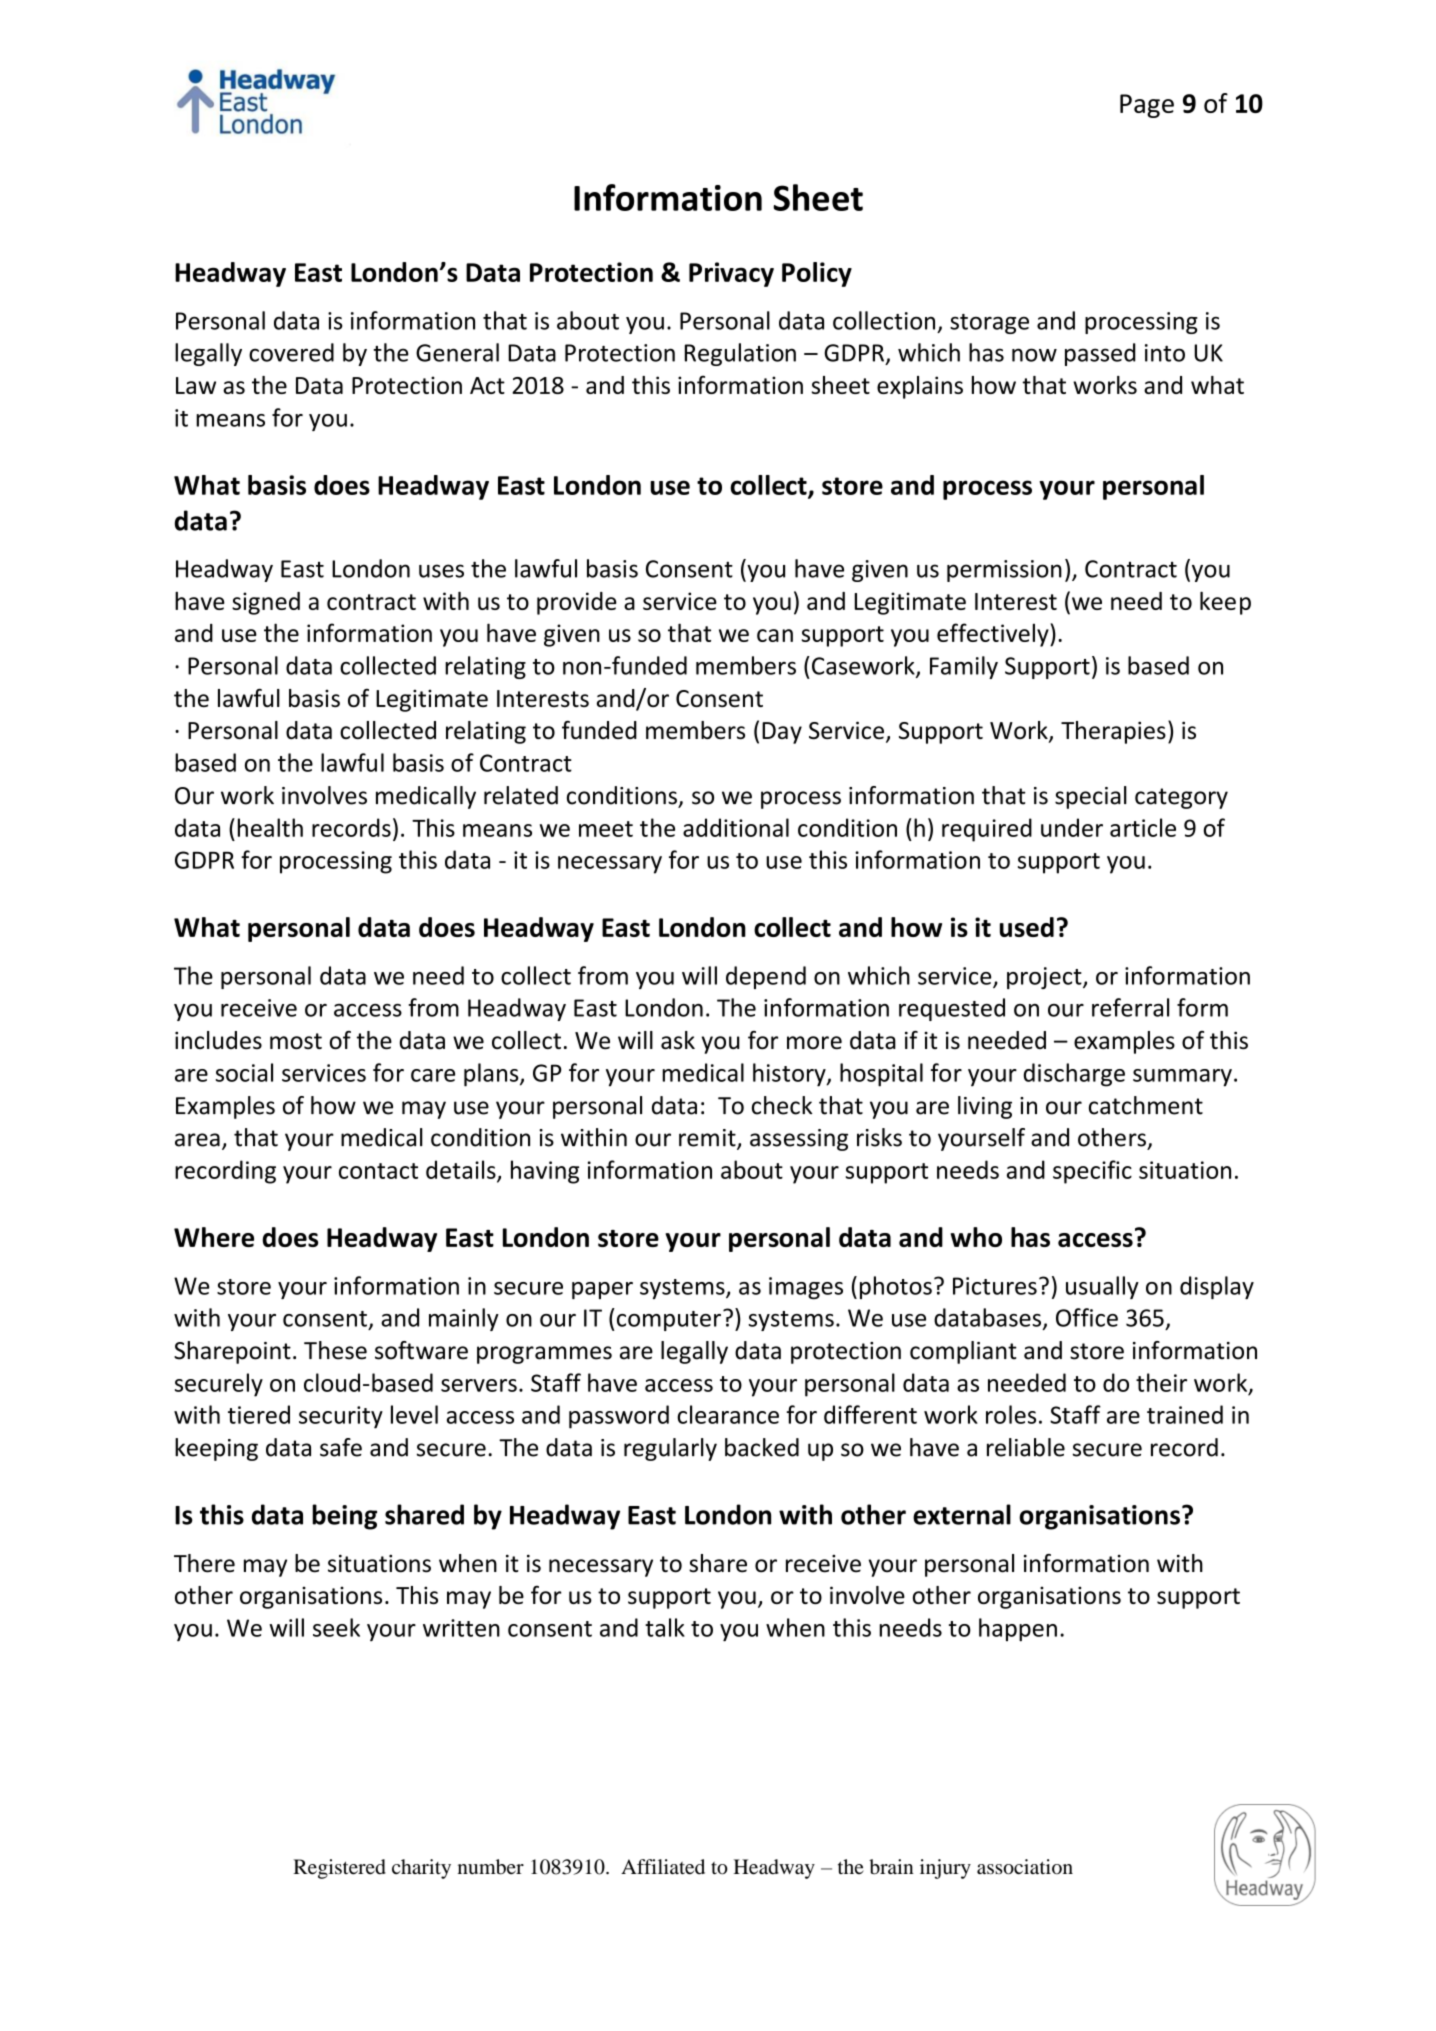 The width and height of the image is (1436, 2031). What do you see at coordinates (663, 1867) in the image?
I see `Affiliated` at bounding box center [663, 1867].
